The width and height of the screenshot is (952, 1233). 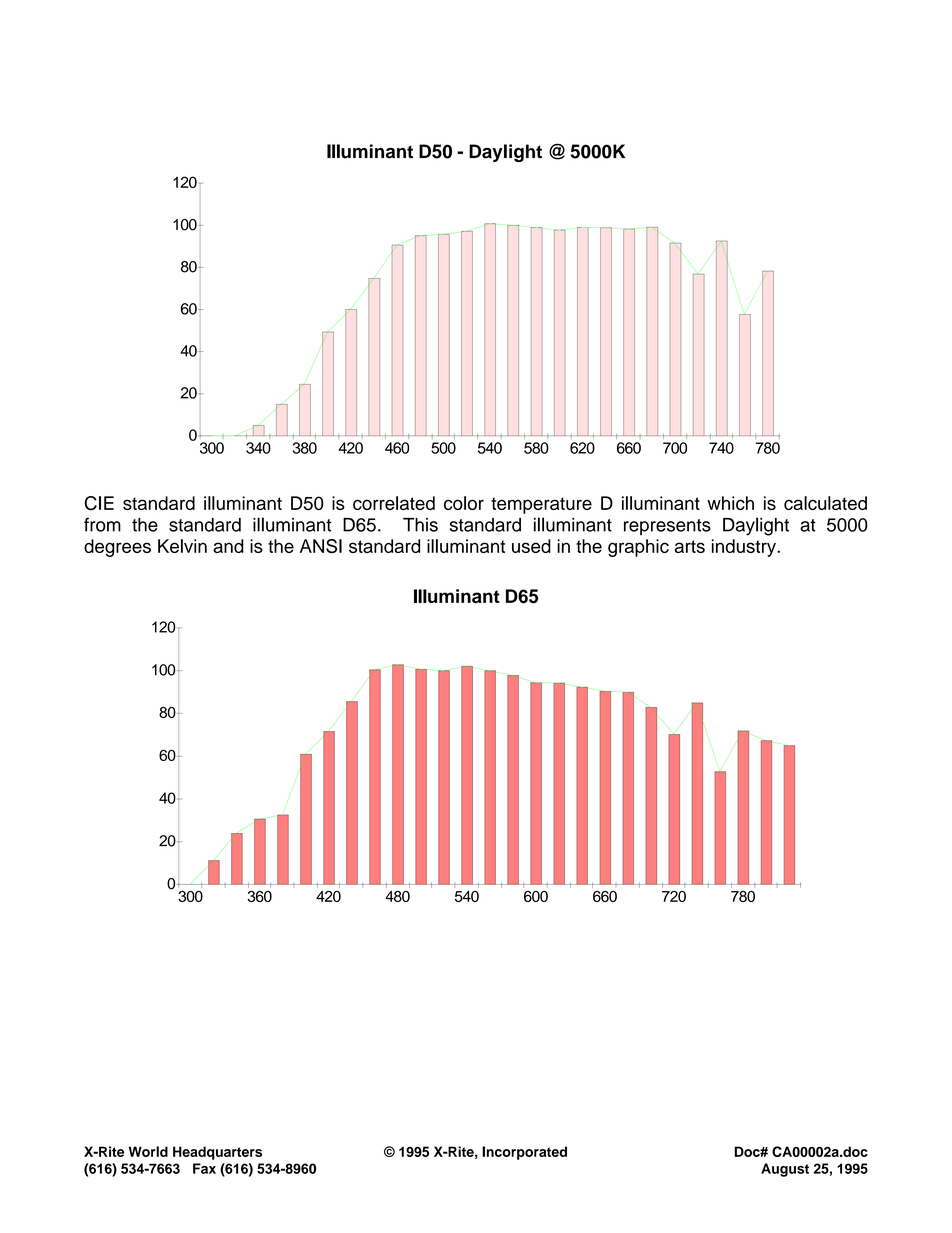 I want to click on degrees, so click(x=117, y=548).
